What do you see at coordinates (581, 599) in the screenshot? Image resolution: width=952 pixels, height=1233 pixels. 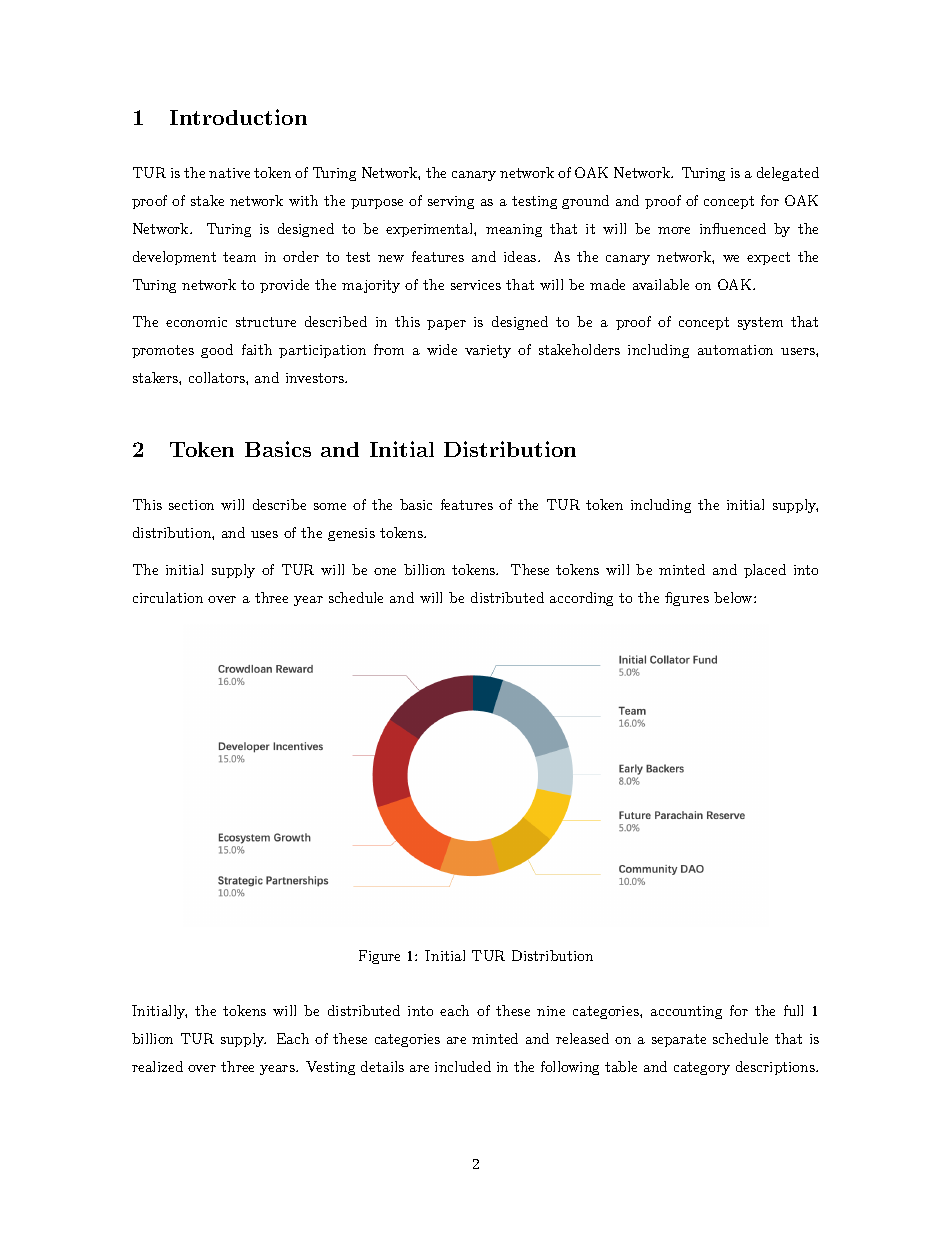 I see `according` at bounding box center [581, 599].
